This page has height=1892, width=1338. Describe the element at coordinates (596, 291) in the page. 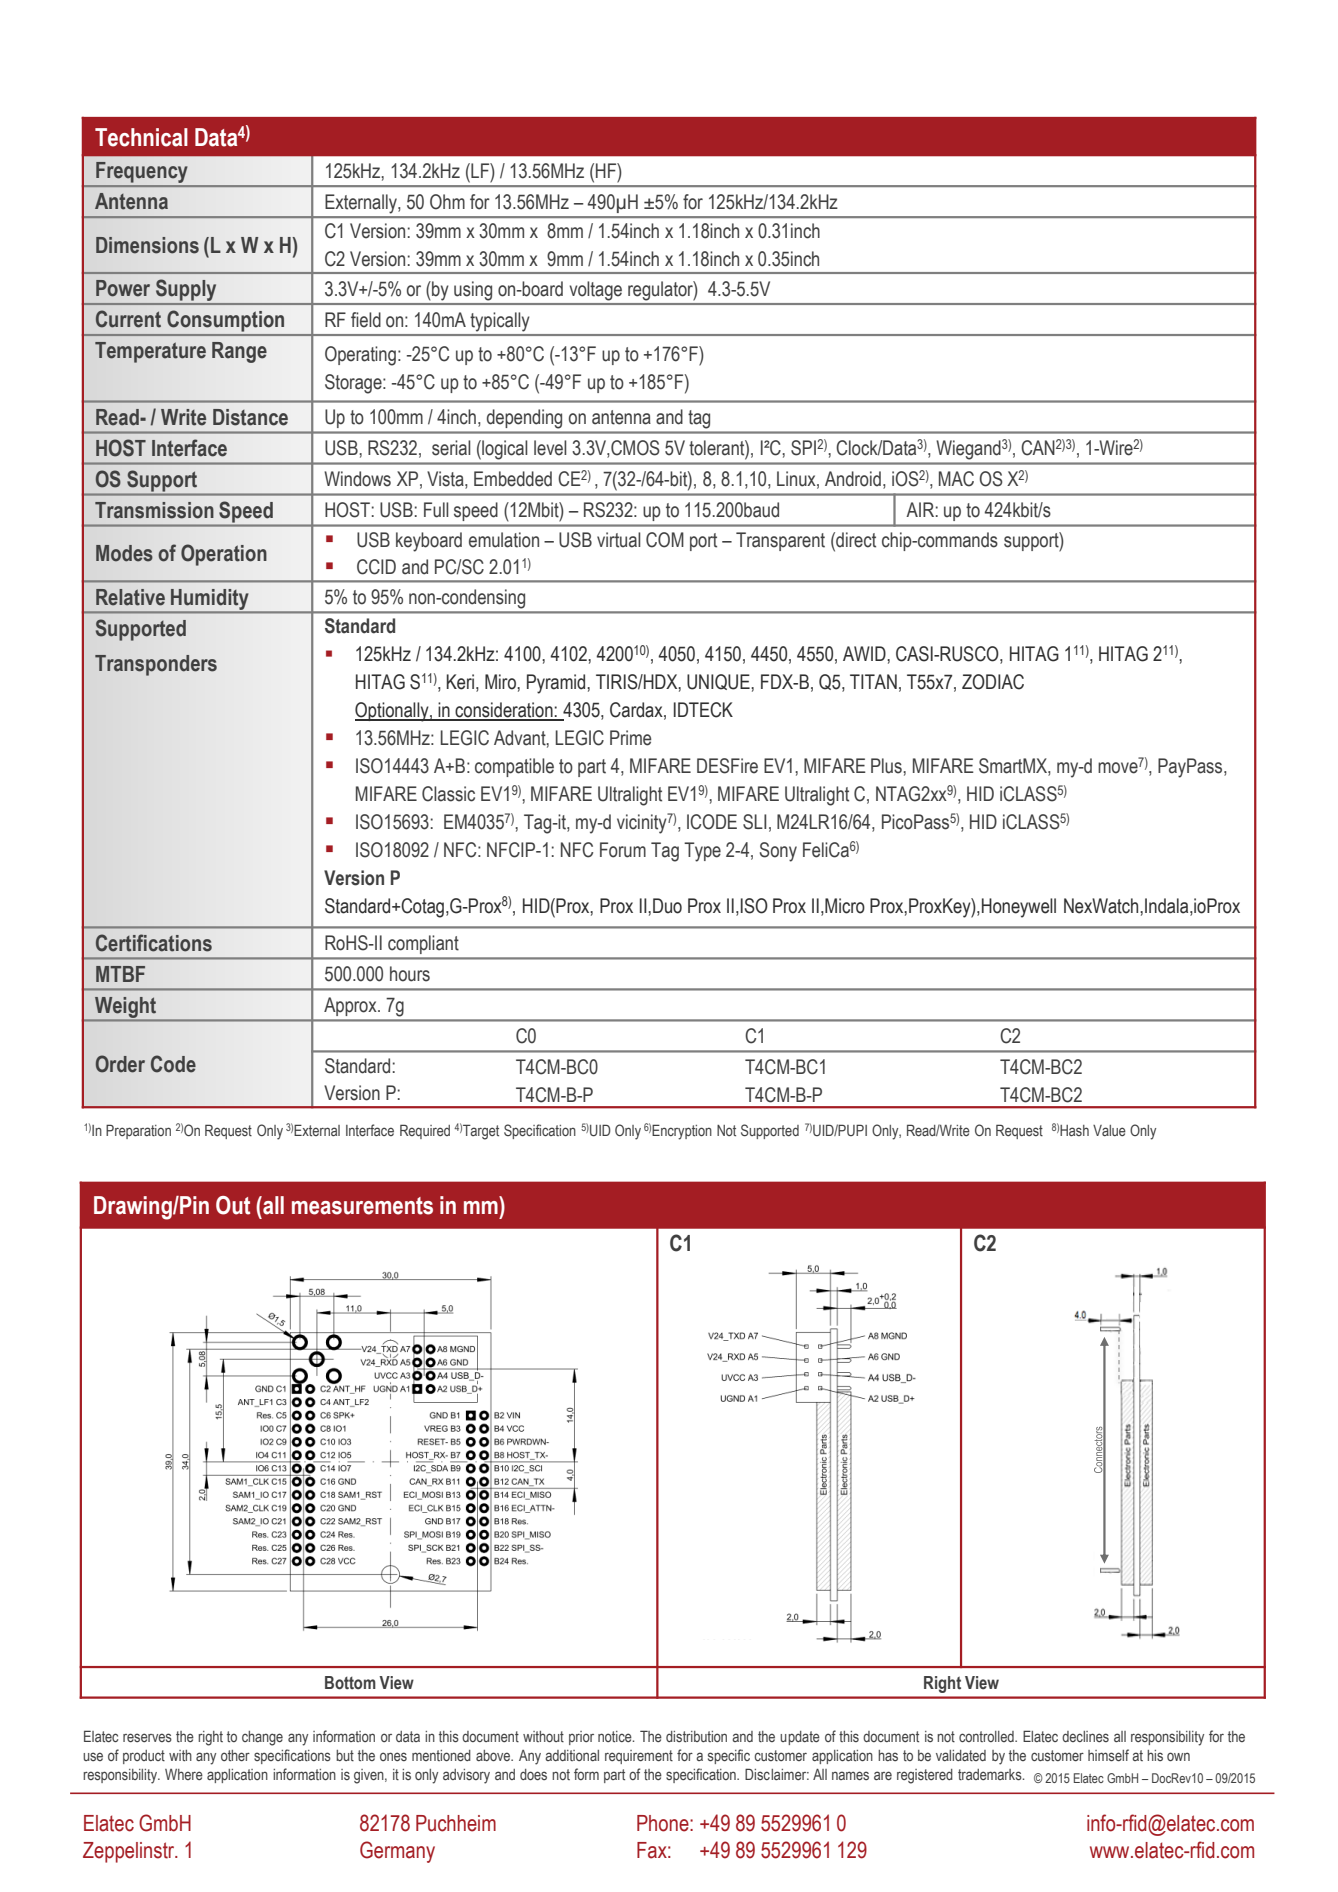

I see `voltage` at that location.
